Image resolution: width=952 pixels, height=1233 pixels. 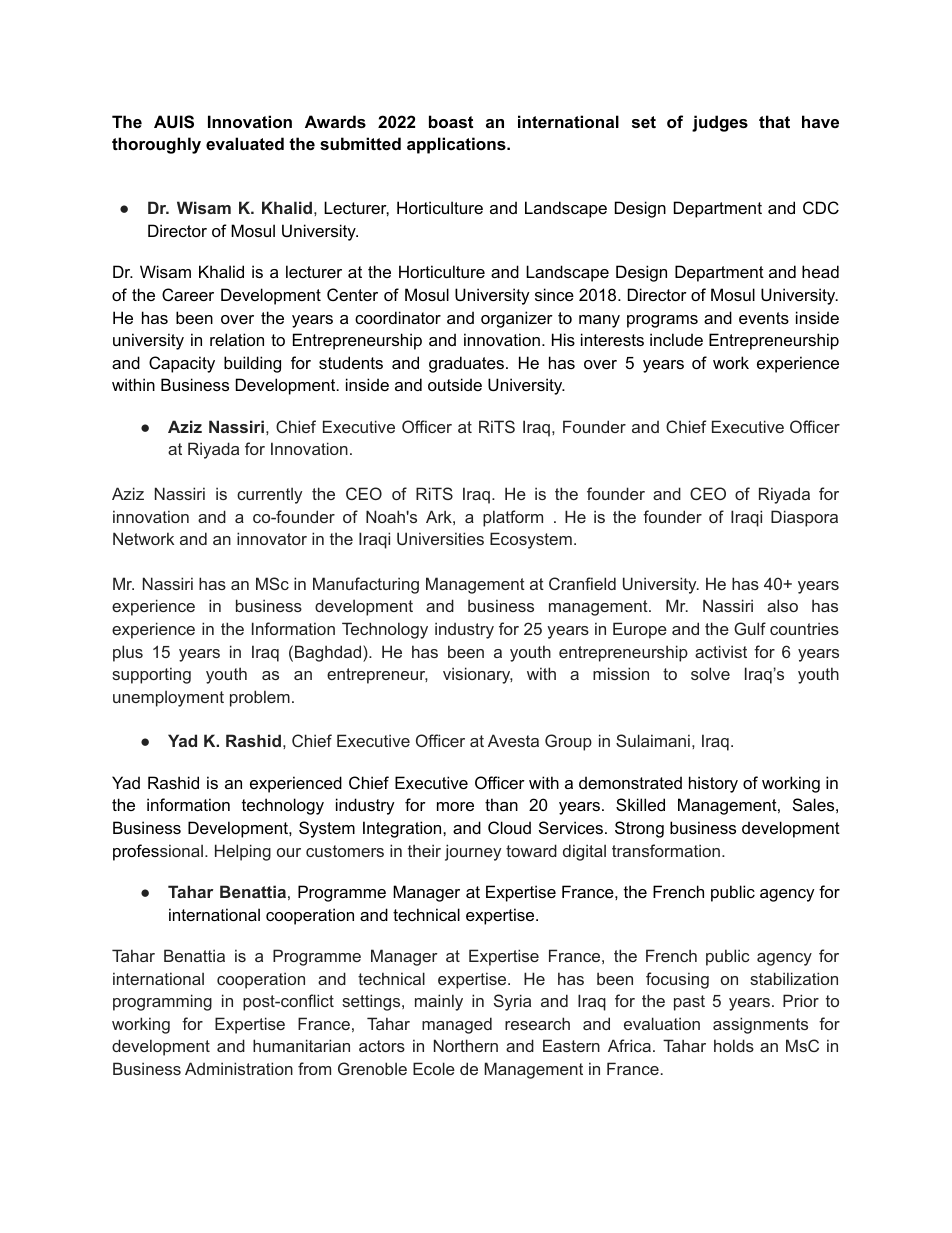 What do you see at coordinates (245, 143) in the screenshot?
I see `evaluated` at bounding box center [245, 143].
